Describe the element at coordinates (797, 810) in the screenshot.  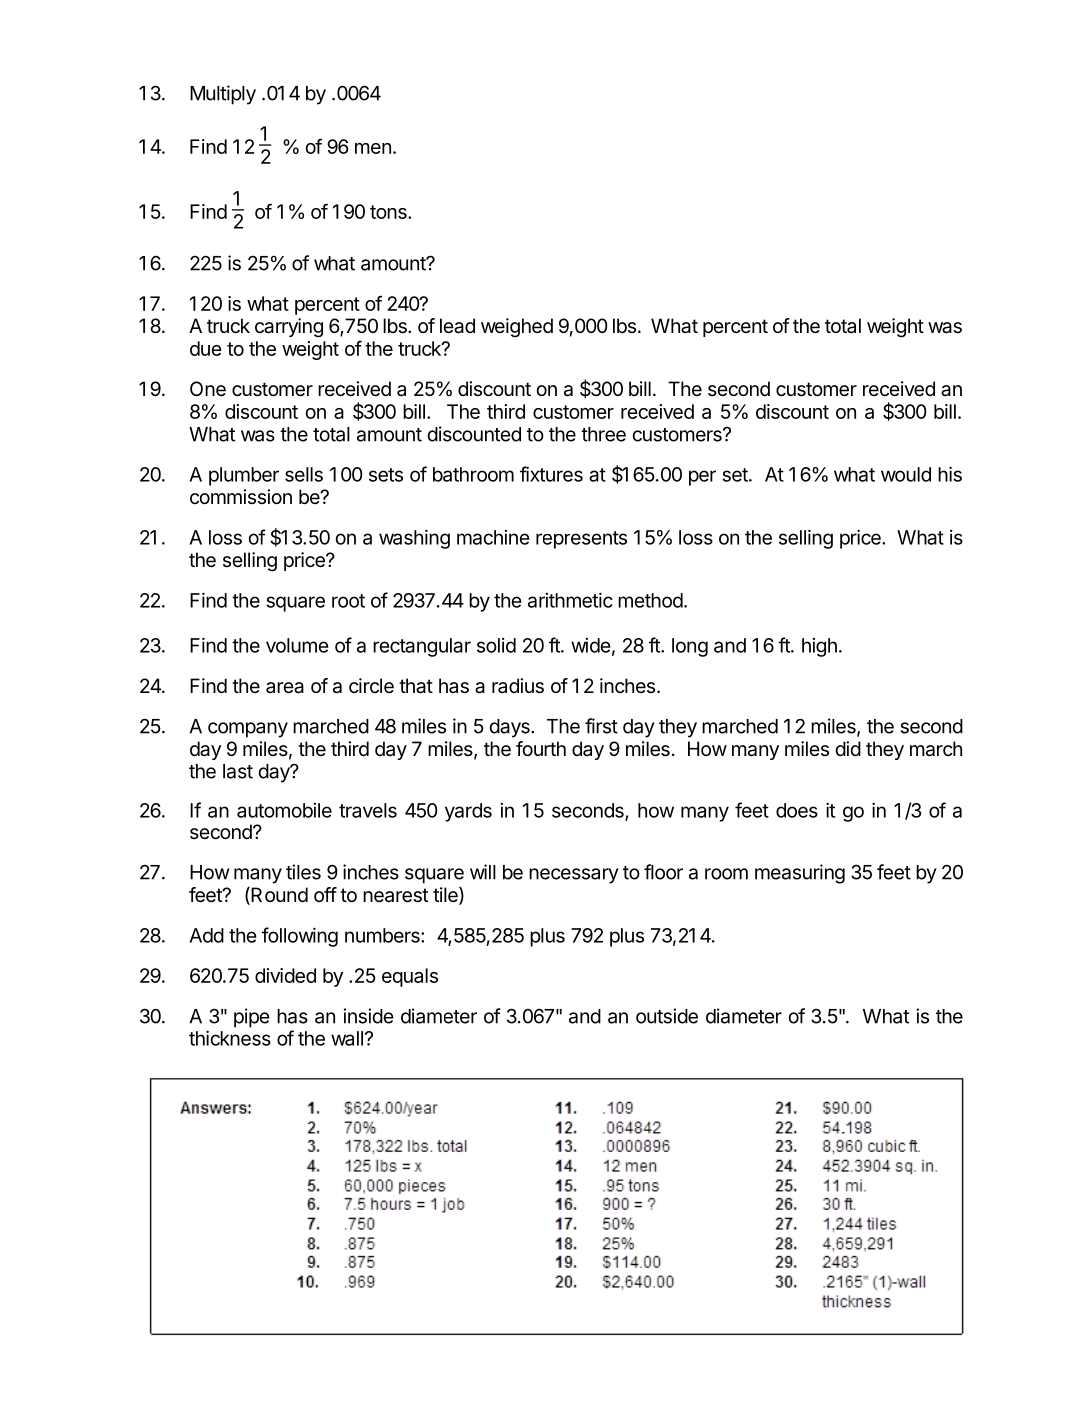
I see `does` at that location.
